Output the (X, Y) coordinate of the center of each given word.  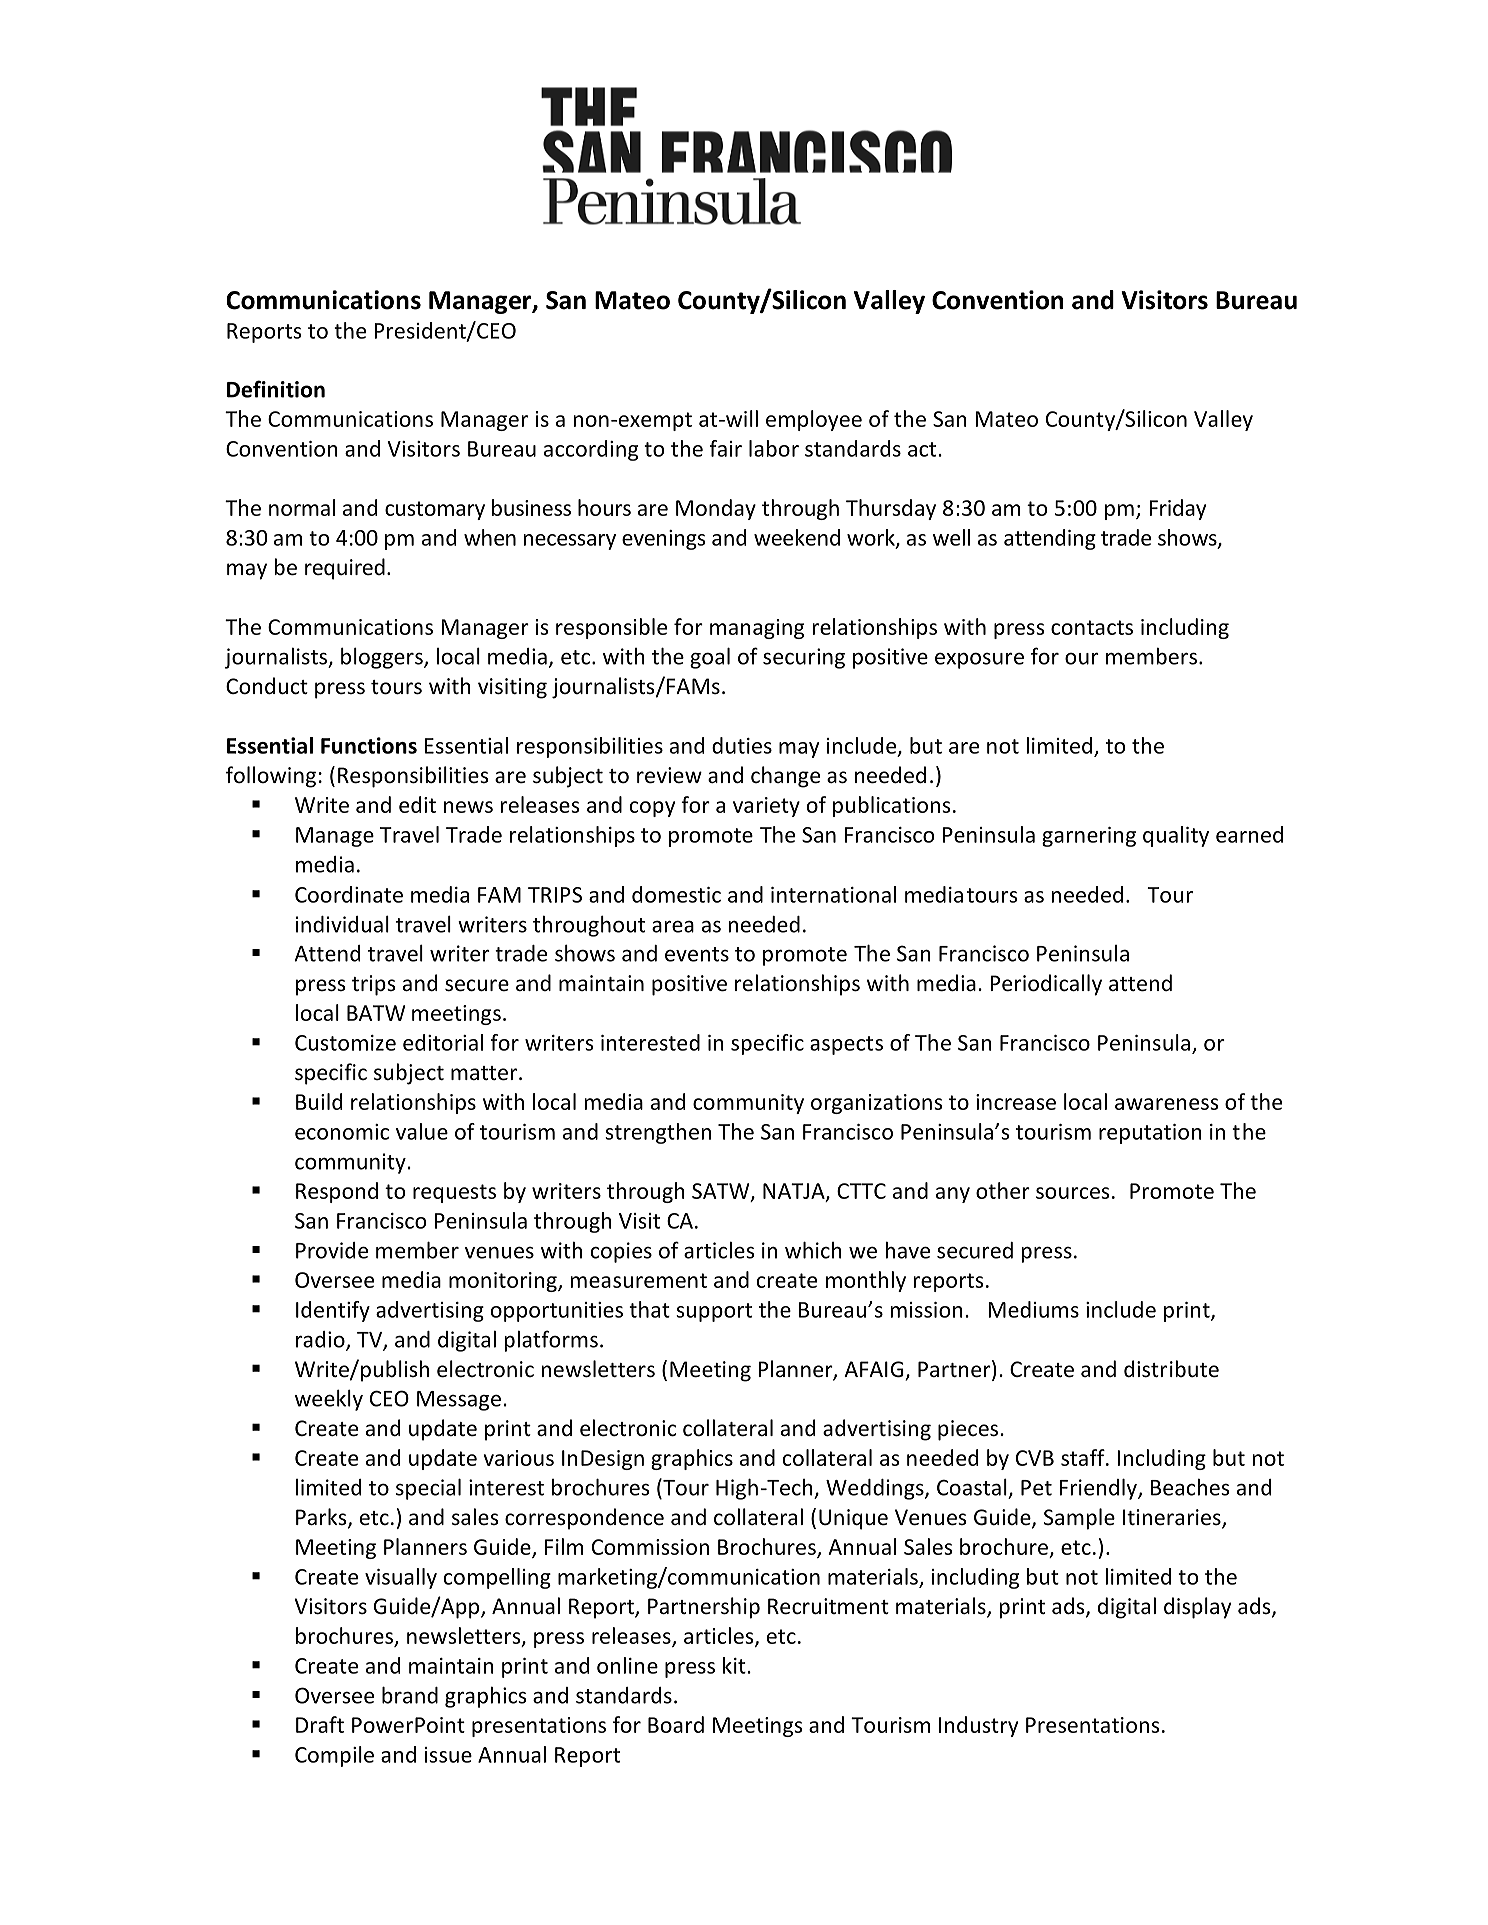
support (714, 1312)
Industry (978, 1726)
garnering (1089, 837)
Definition (276, 389)
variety (766, 807)
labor (774, 448)
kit (734, 1665)
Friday (1177, 509)
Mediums (1033, 1309)
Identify (333, 1311)
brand (410, 1695)
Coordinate (349, 894)
